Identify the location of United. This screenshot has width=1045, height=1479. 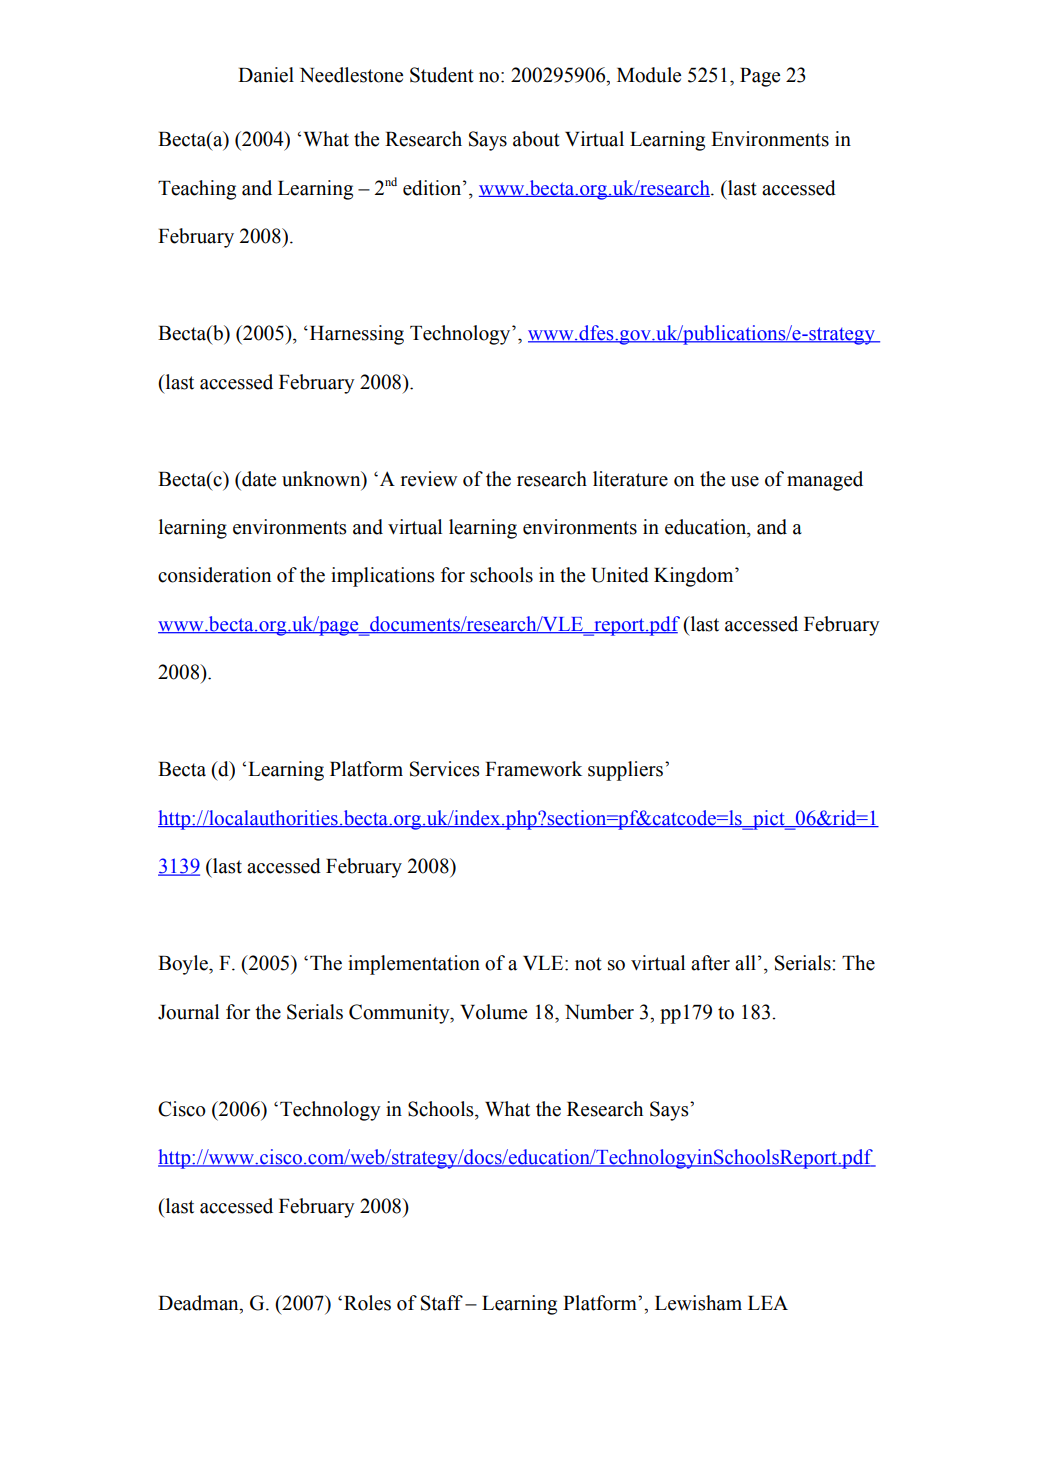
(620, 575).
